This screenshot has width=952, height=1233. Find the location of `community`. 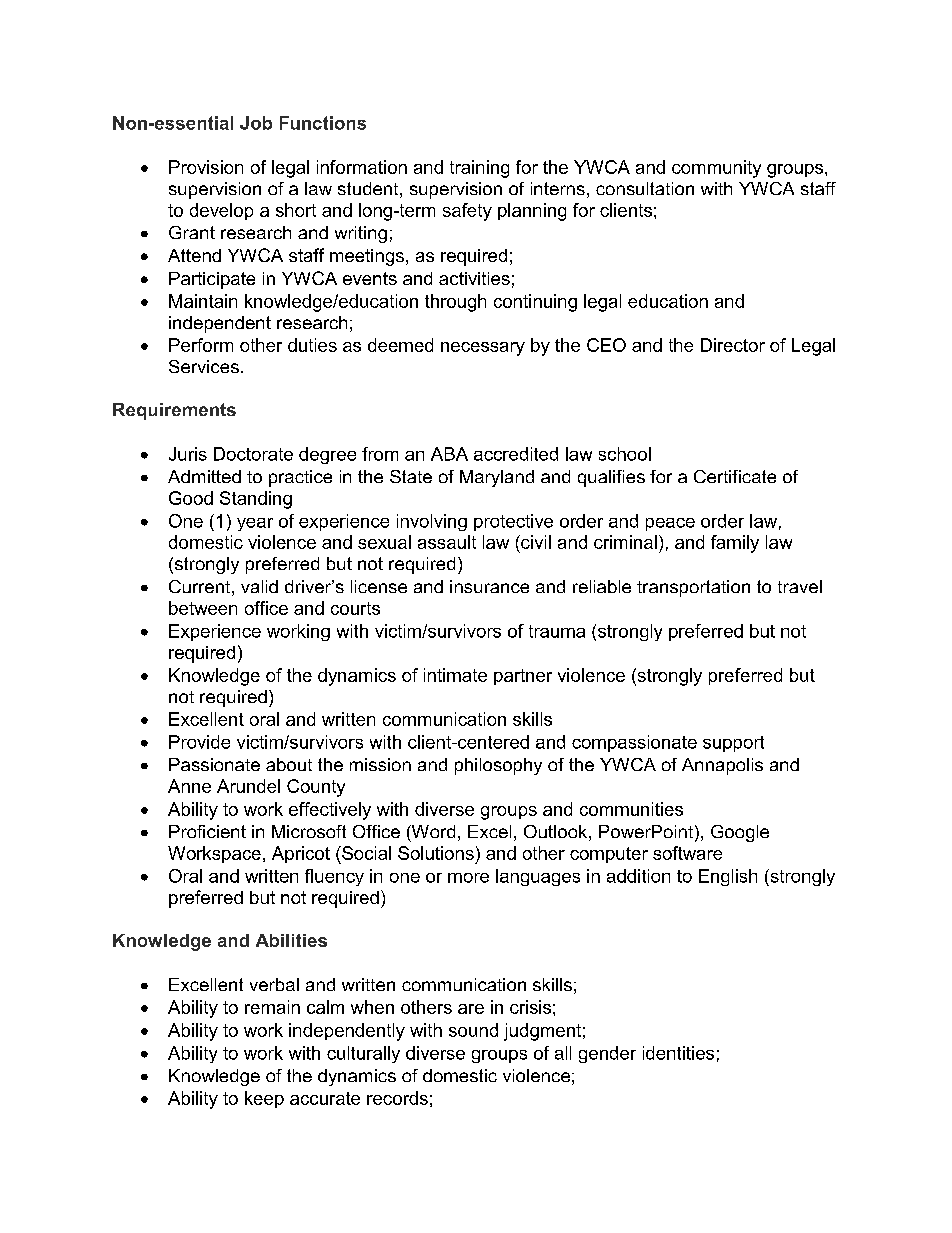

community is located at coordinates (716, 169).
